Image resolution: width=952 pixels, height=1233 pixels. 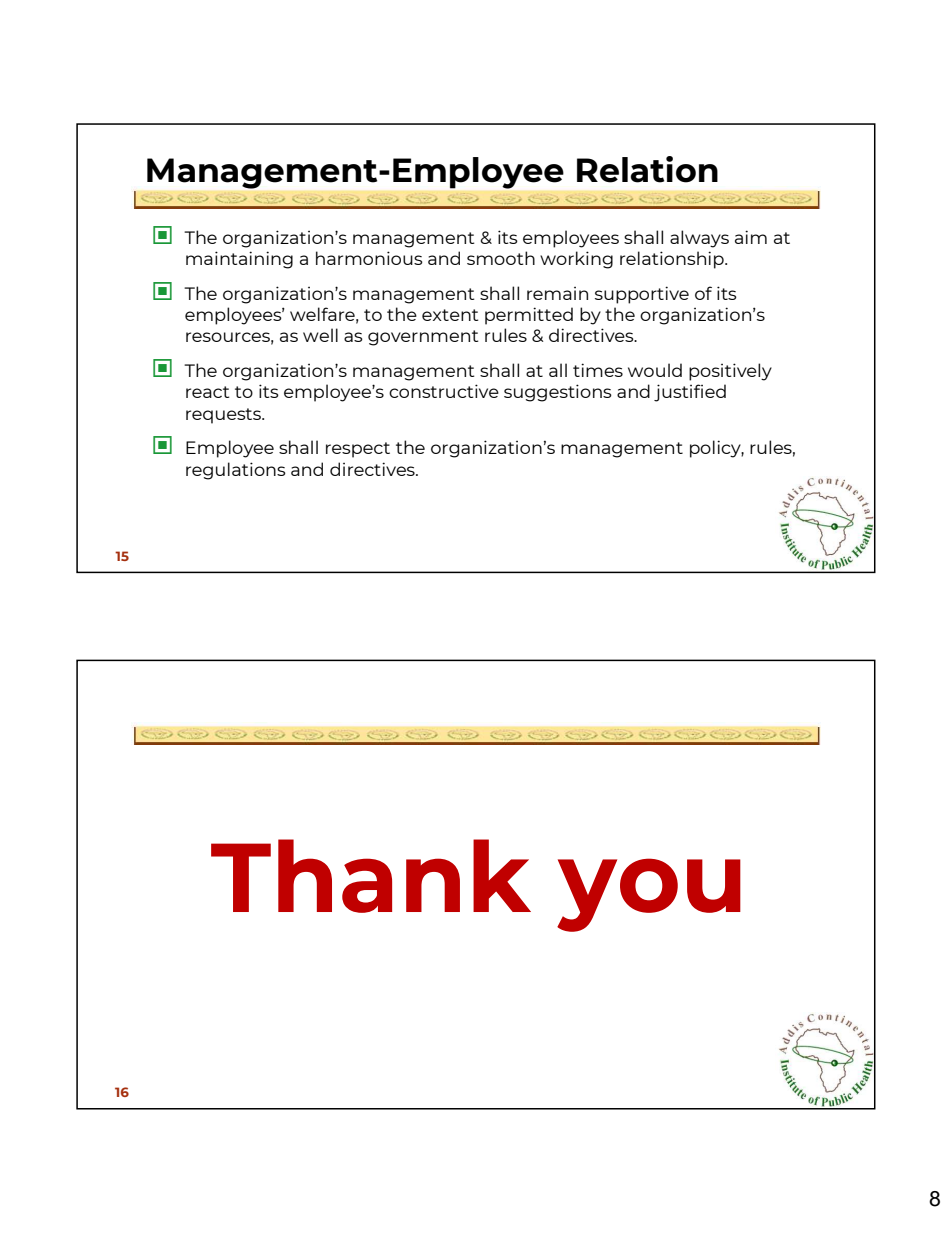 What do you see at coordinates (444, 391) in the screenshot?
I see `constructive` at bounding box center [444, 391].
